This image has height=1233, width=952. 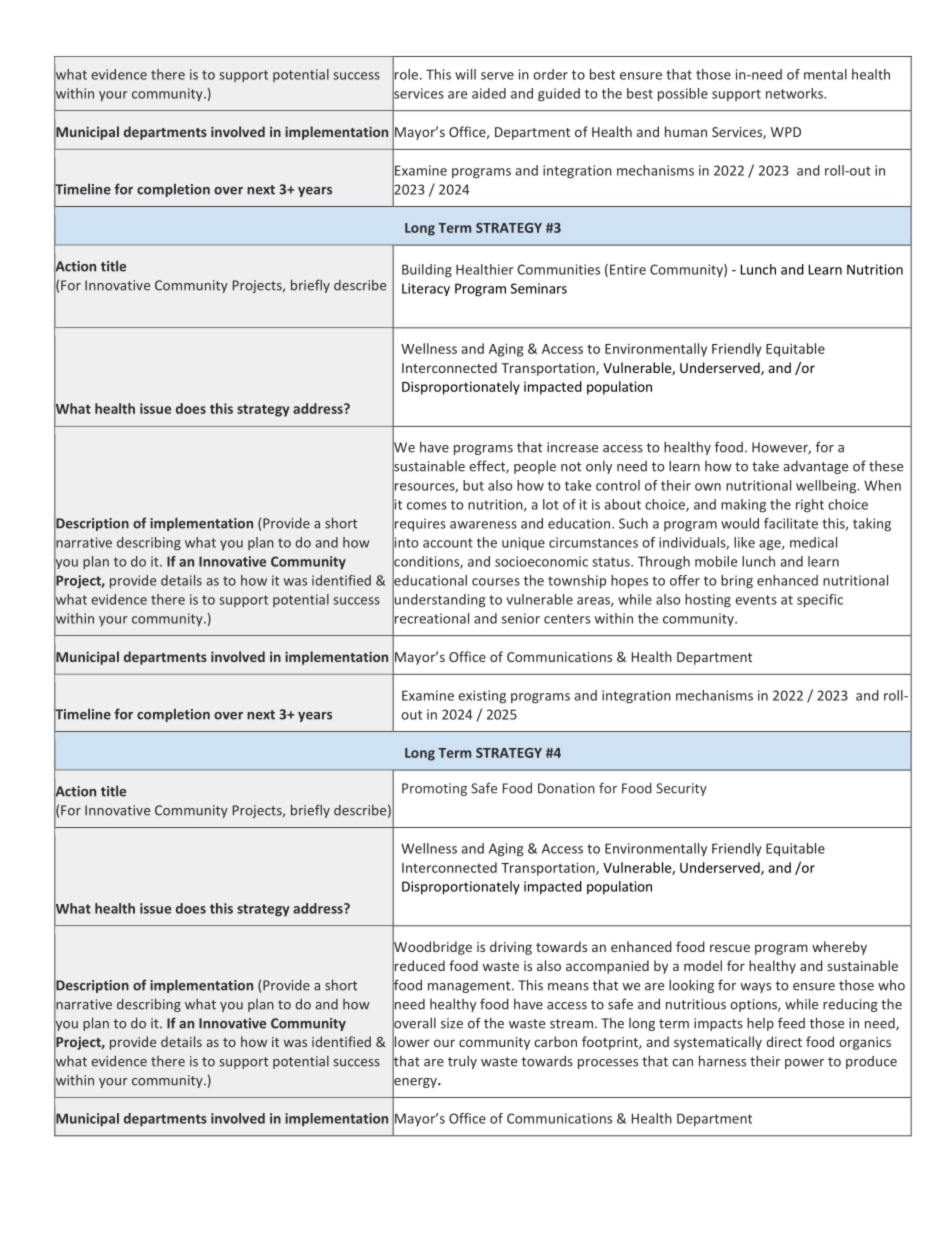 I want to click on aided, so click(x=489, y=93).
